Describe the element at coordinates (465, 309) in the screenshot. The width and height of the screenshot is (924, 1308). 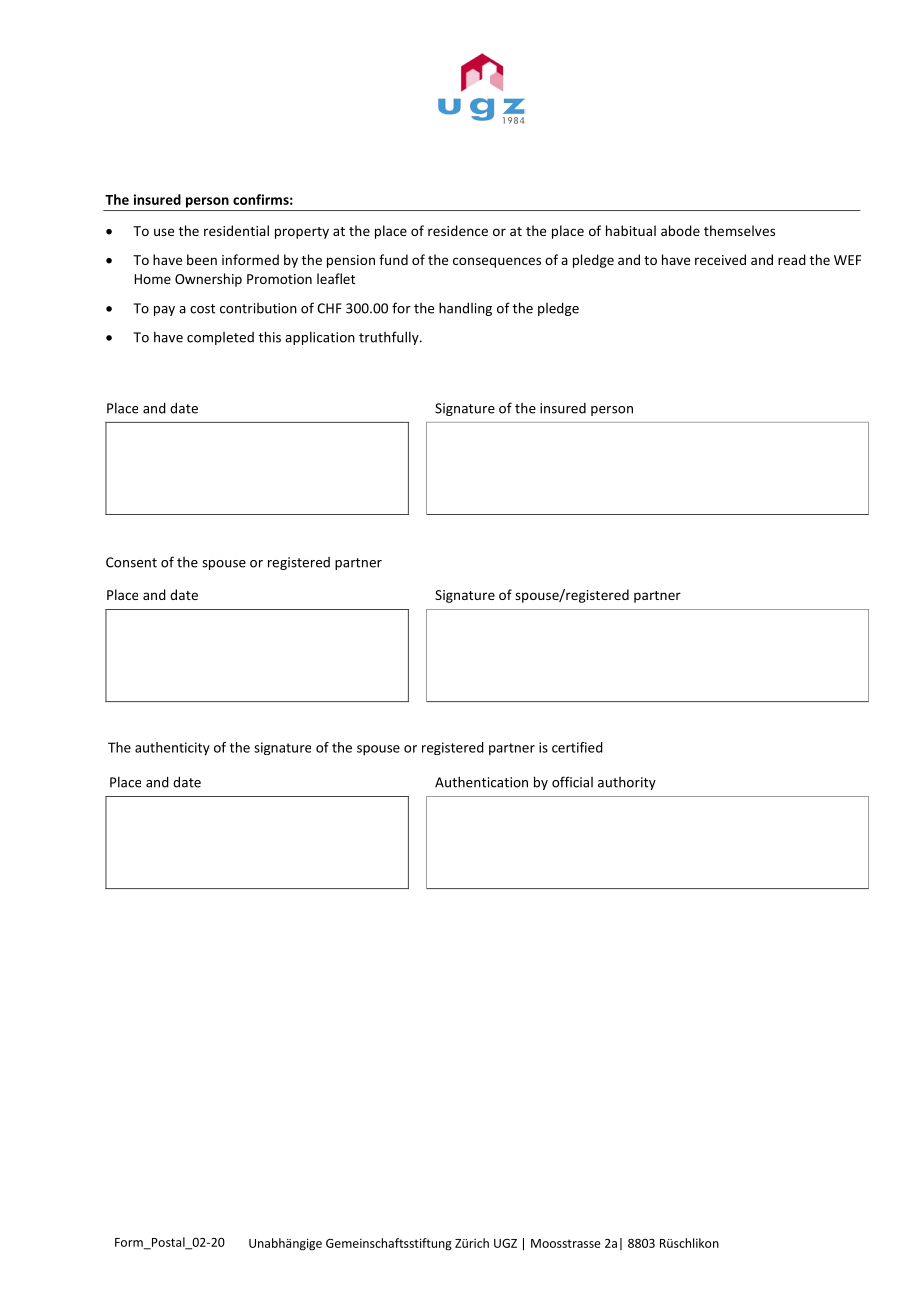
I see `handling` at that location.
